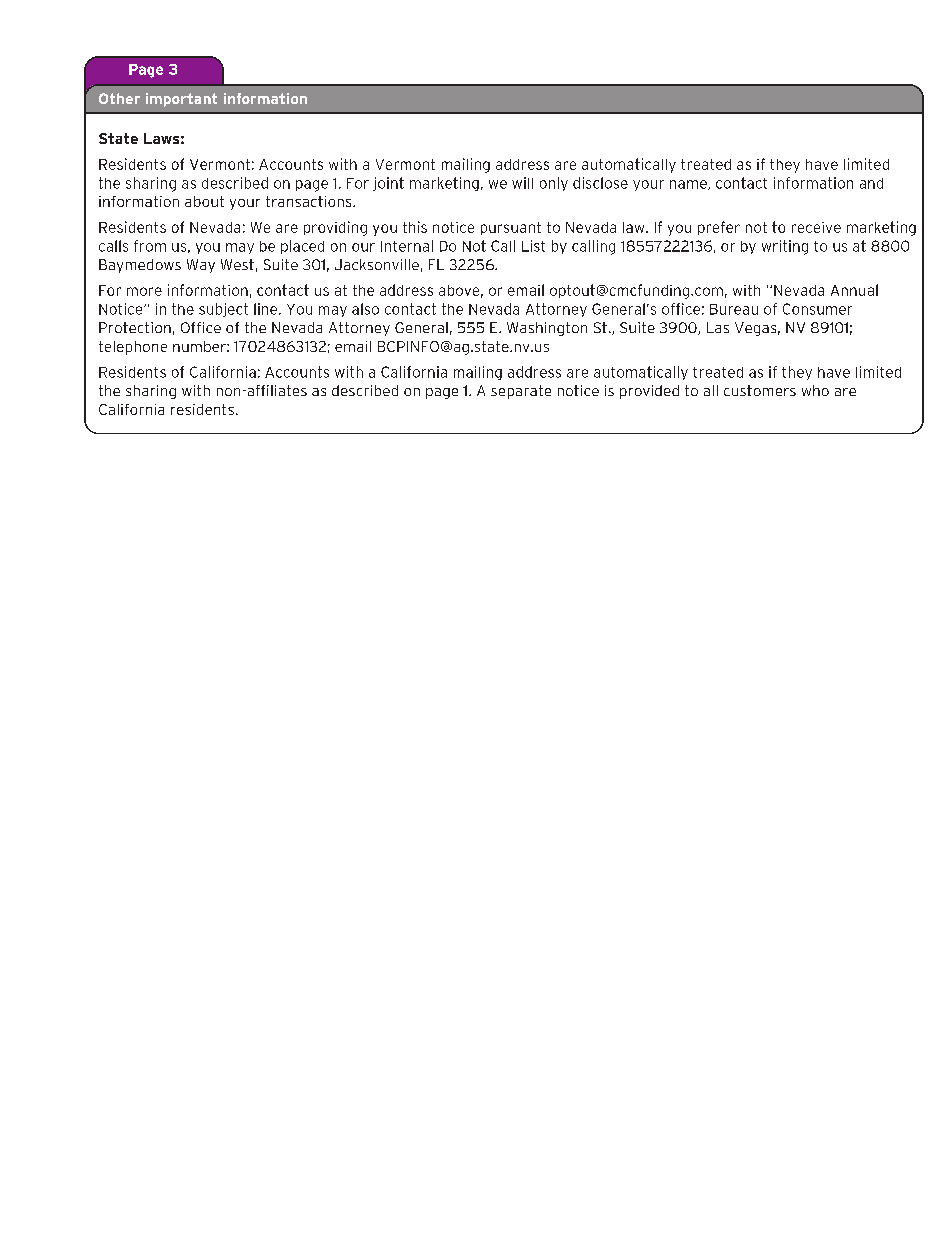 This screenshot has width=952, height=1233. What do you see at coordinates (223, 310) in the screenshot?
I see `subject` at bounding box center [223, 310].
